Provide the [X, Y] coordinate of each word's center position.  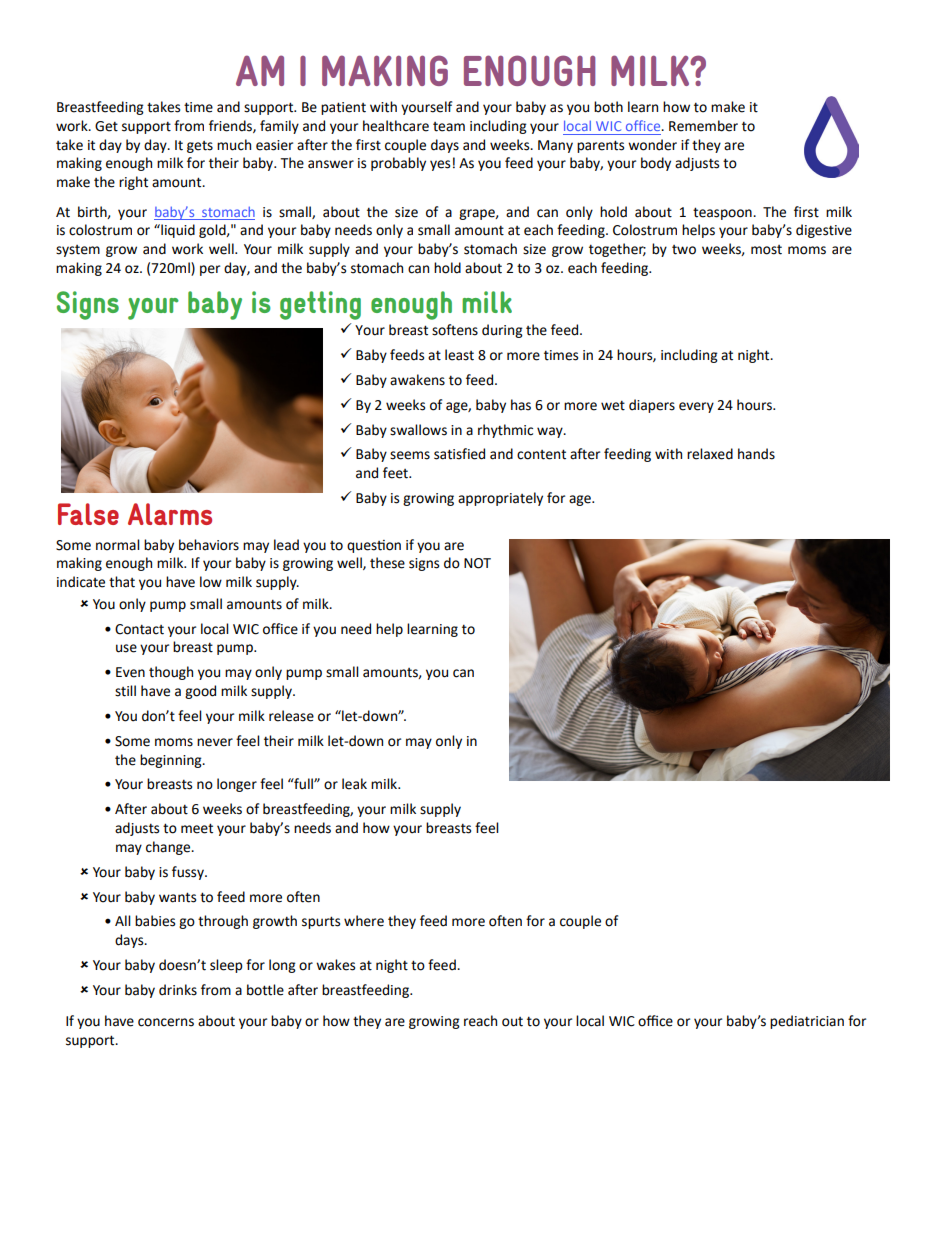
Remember [703, 126]
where [364, 921]
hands [756, 454]
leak [354, 784]
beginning [172, 761]
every [696, 407]
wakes [335, 965]
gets [200, 147]
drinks [178, 990]
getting [320, 305]
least [459, 355]
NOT [477, 563]
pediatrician [807, 1022]
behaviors [209, 545]
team [449, 127]
